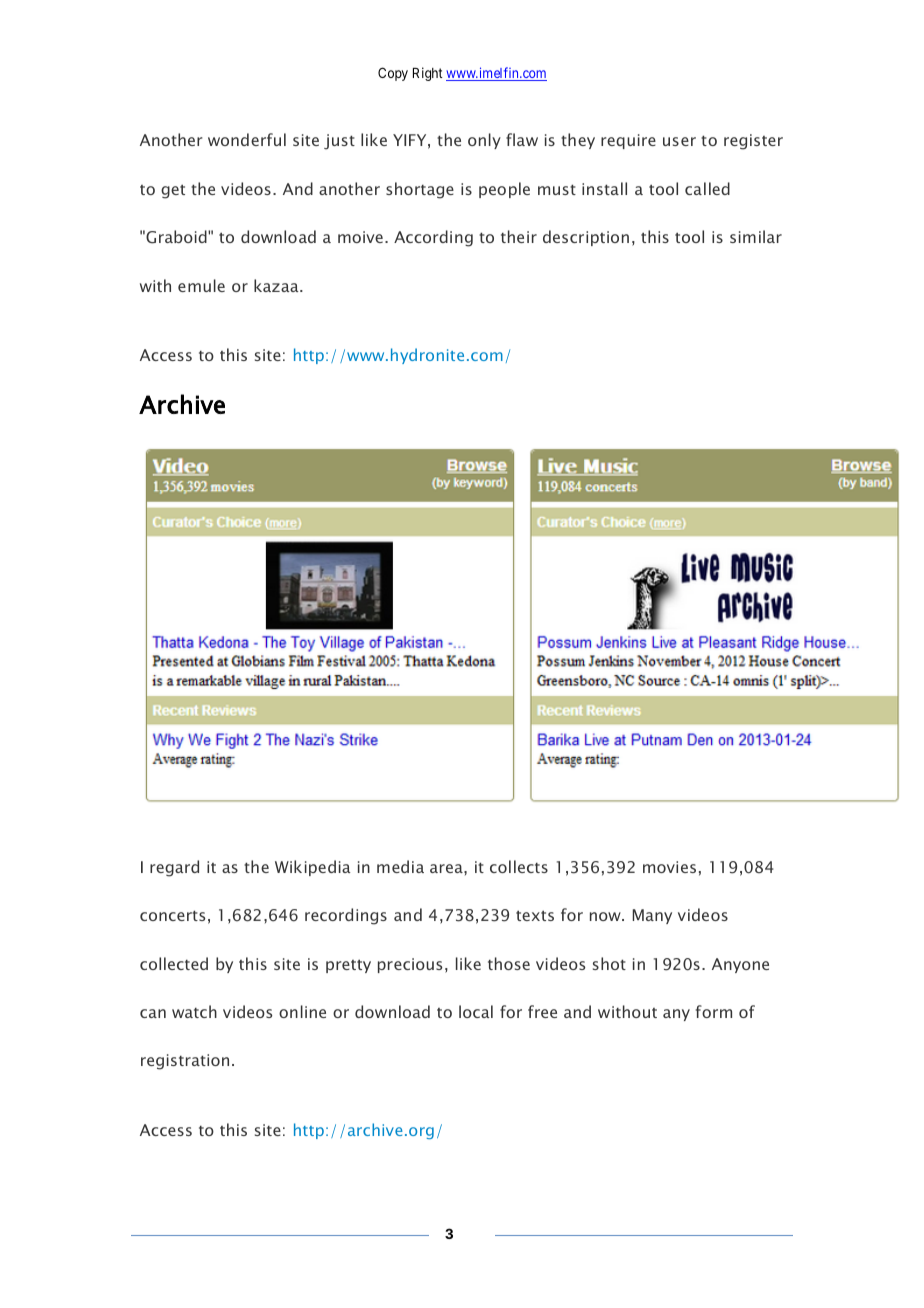  Describe the element at coordinates (476, 1011) in the screenshot. I see `local` at that location.
